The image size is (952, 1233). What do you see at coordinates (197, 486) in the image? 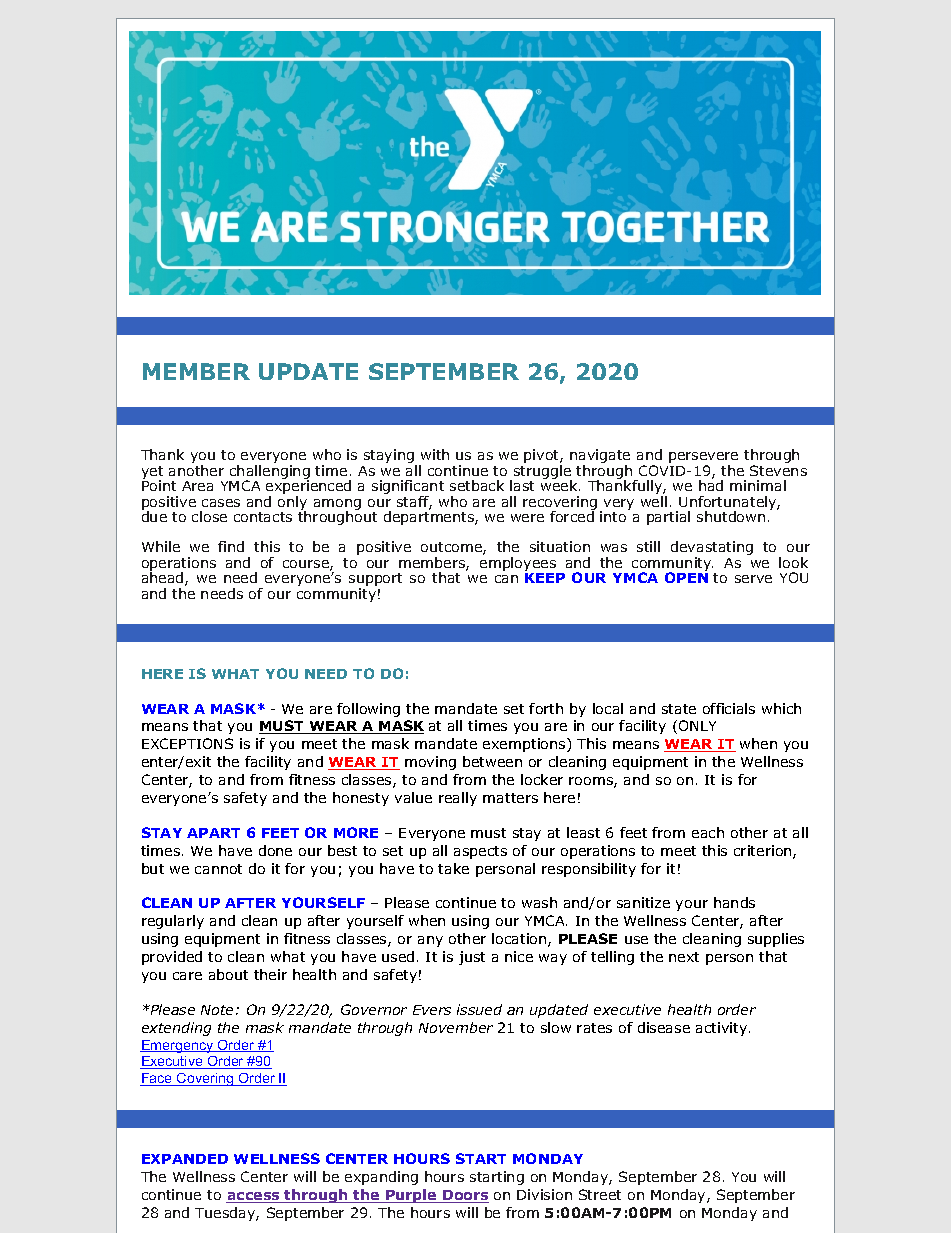
I see `Area` at bounding box center [197, 486].
